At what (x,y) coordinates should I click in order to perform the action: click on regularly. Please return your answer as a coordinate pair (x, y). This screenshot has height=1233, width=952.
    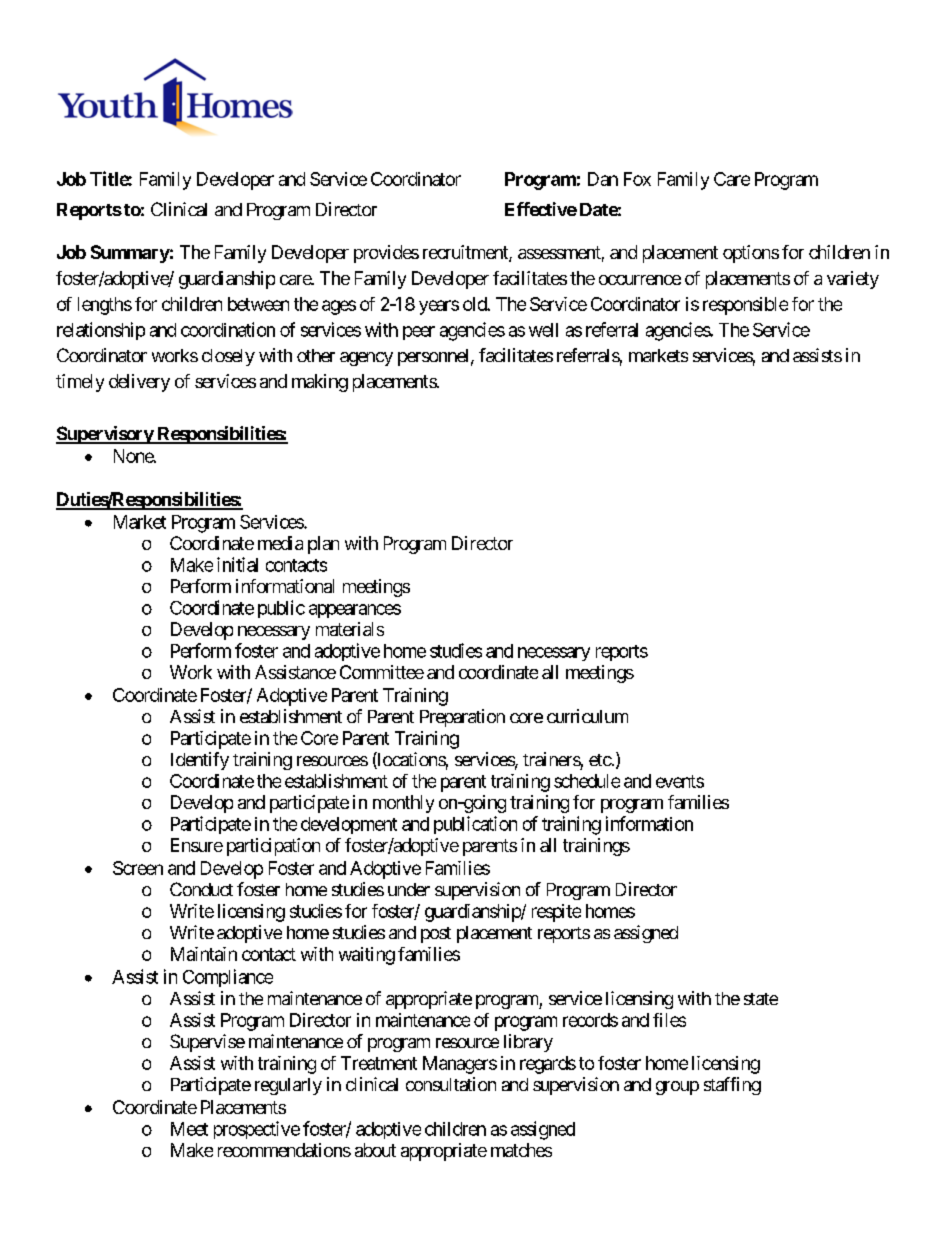
    Looking at the image, I should click on (288, 1086).
